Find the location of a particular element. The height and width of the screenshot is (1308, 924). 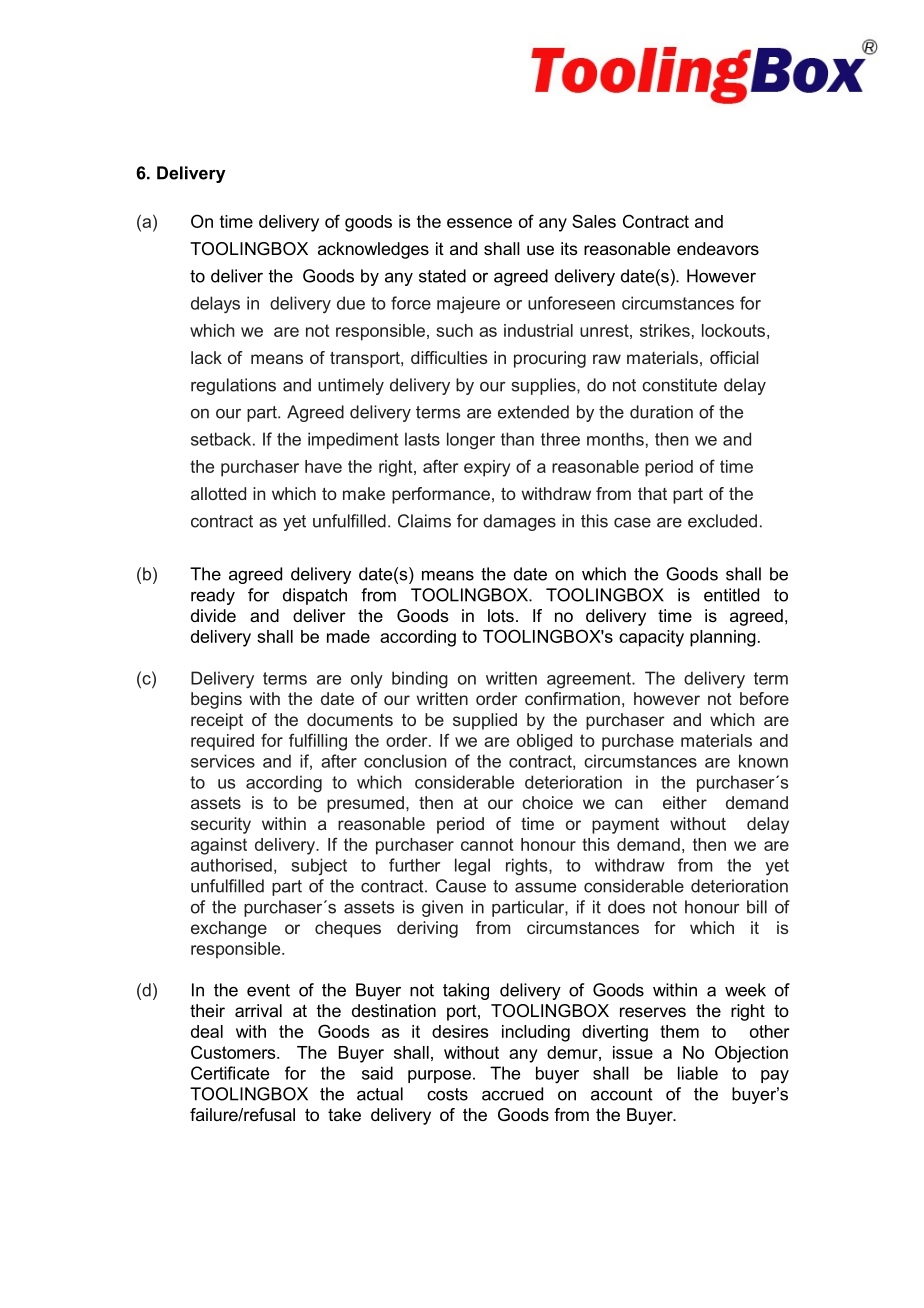

acknowledges is located at coordinates (373, 250).
